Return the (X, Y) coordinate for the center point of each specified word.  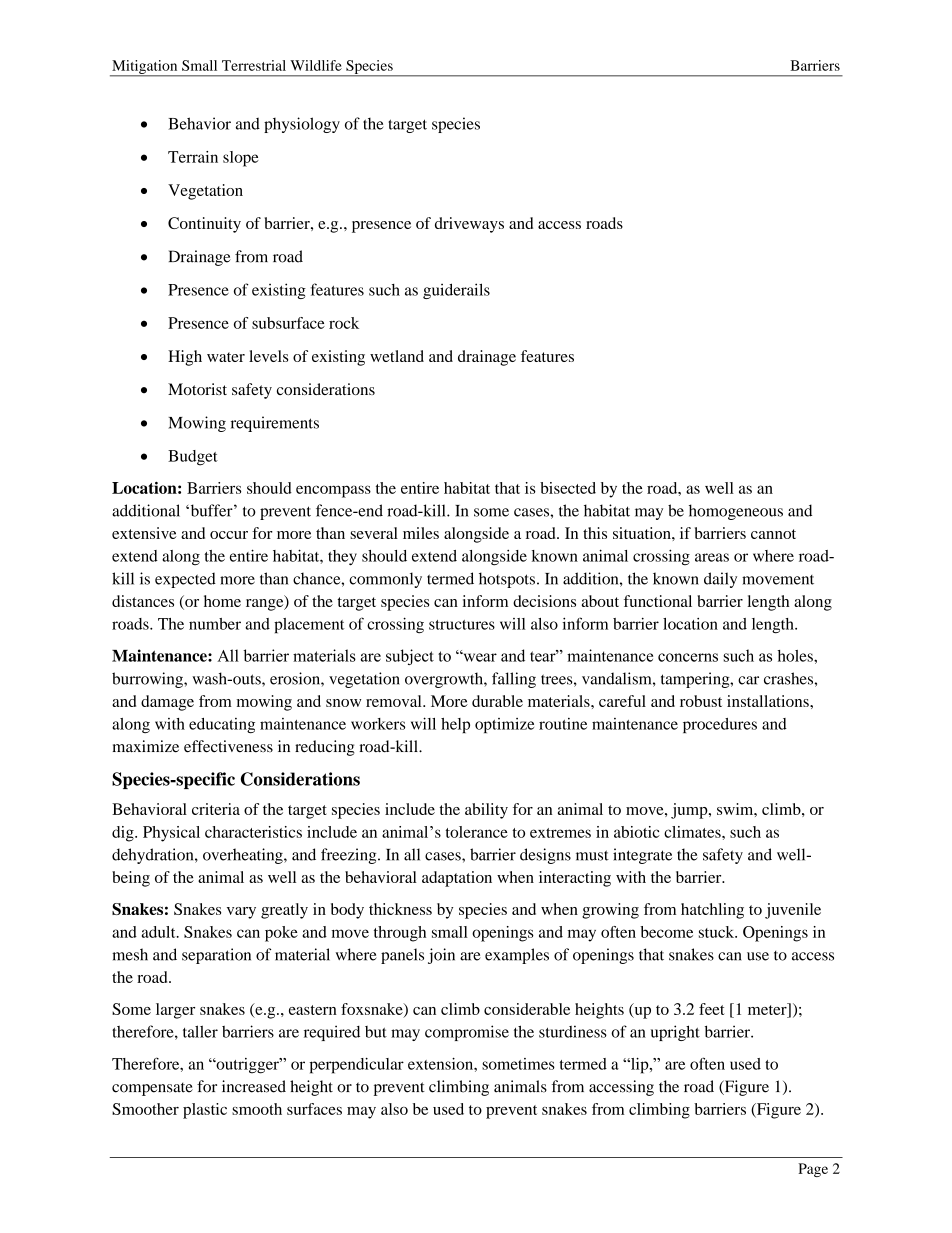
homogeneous (736, 512)
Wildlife (316, 65)
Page (813, 1170)
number (215, 624)
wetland (397, 356)
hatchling (712, 911)
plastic (205, 1111)
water (226, 357)
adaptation (457, 879)
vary (241, 913)
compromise (467, 1033)
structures (462, 625)
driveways (469, 225)
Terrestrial (254, 65)
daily (720, 580)
